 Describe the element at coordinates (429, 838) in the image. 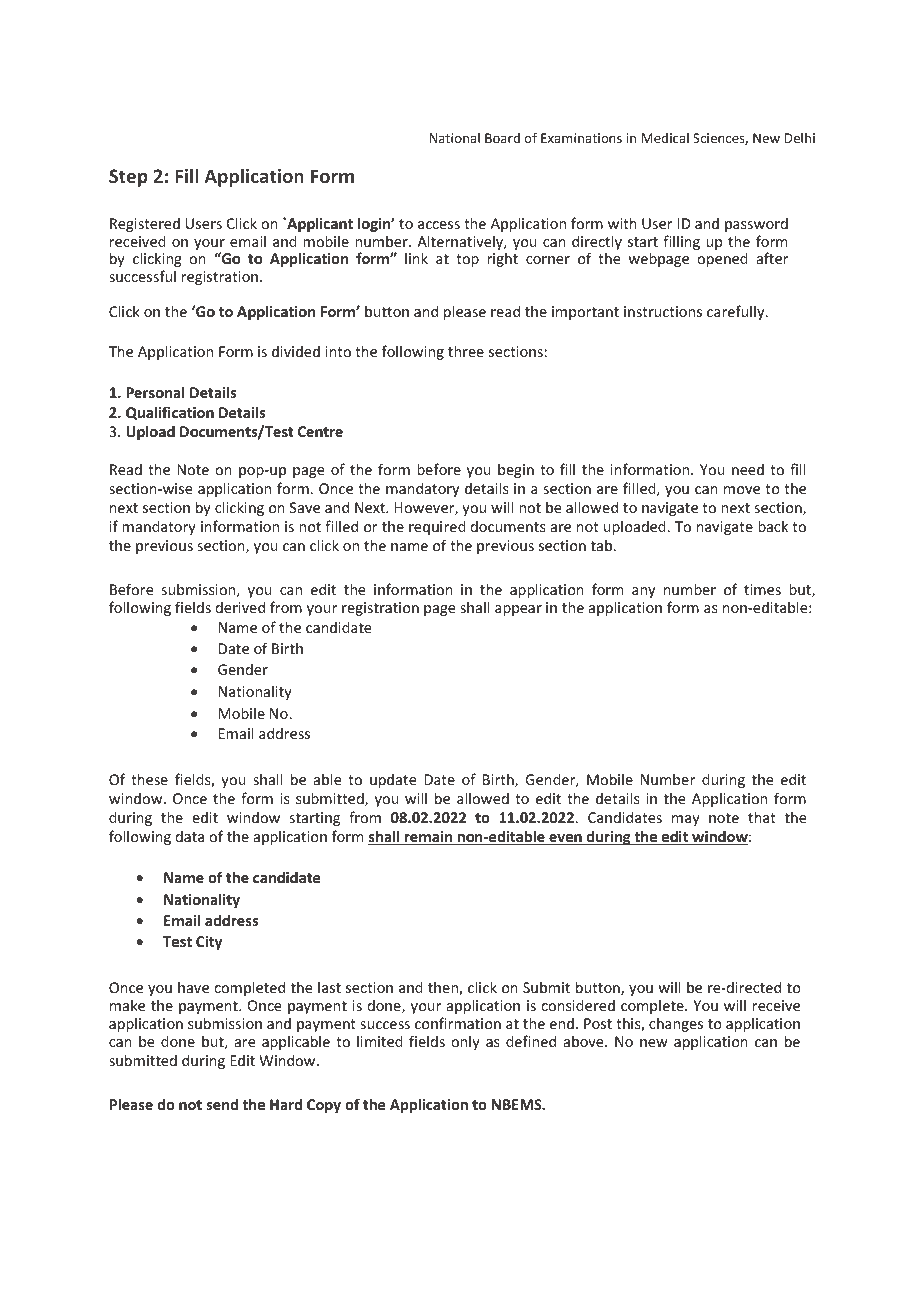

I see `remain` at that location.
